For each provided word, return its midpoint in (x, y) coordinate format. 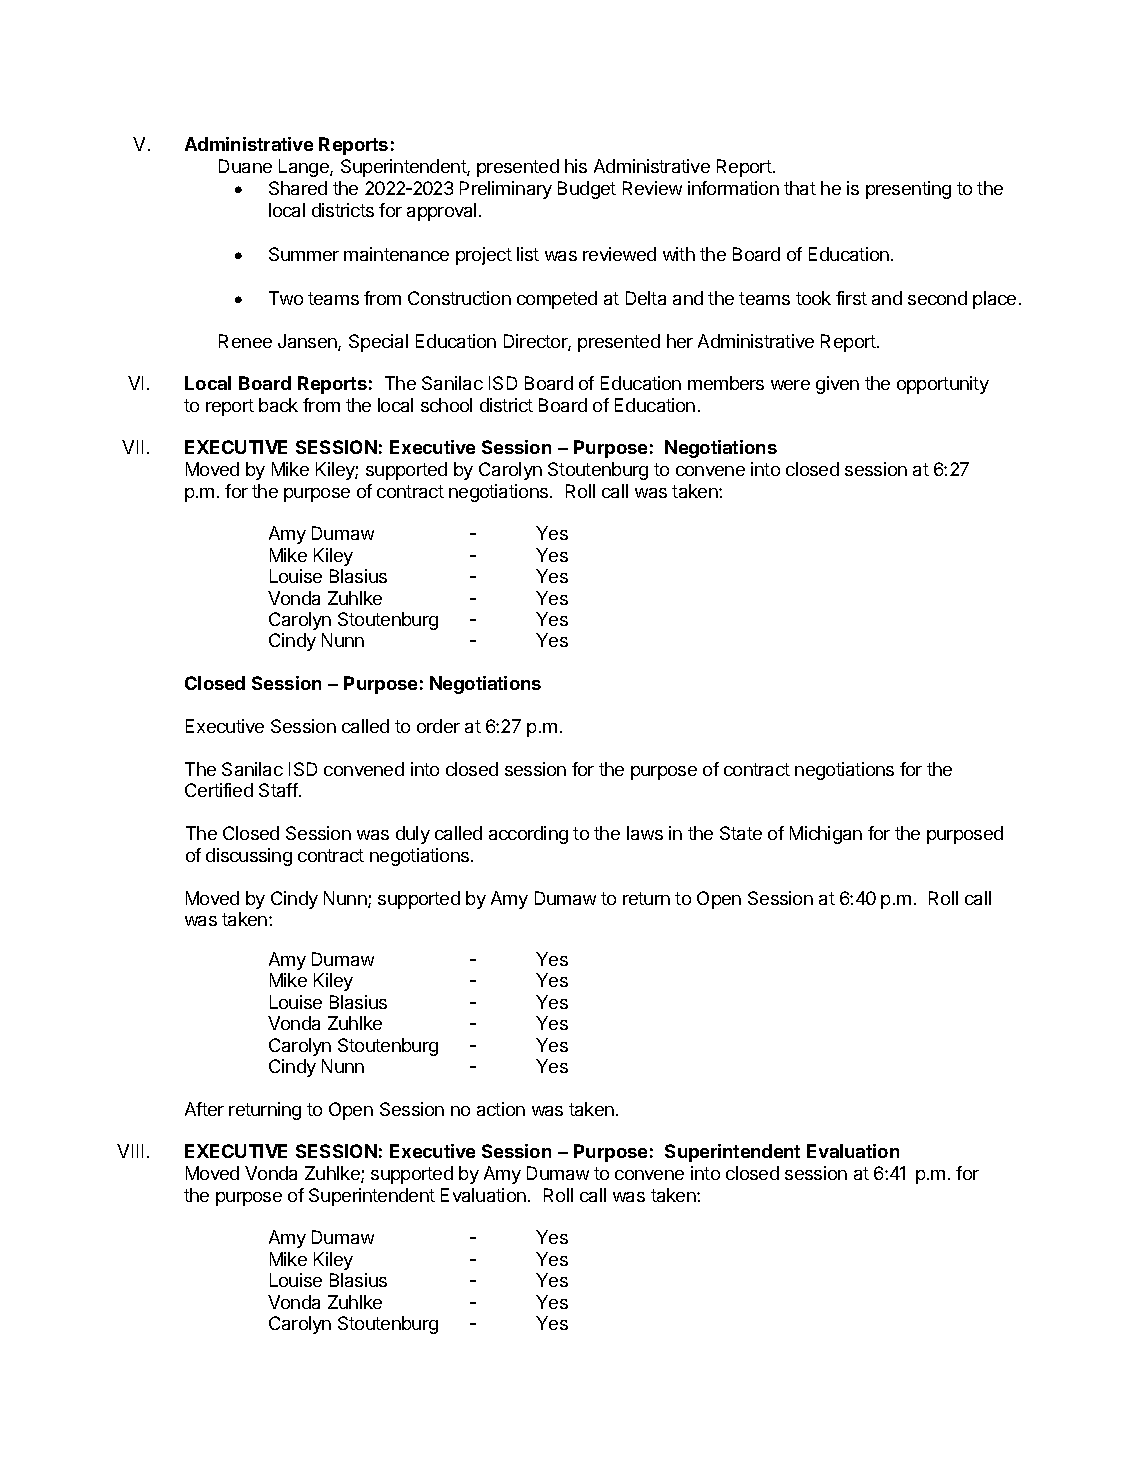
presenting (908, 190)
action (501, 1109)
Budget (587, 190)
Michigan (826, 835)
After (204, 1109)
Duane (245, 166)
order (438, 726)
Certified (219, 790)
